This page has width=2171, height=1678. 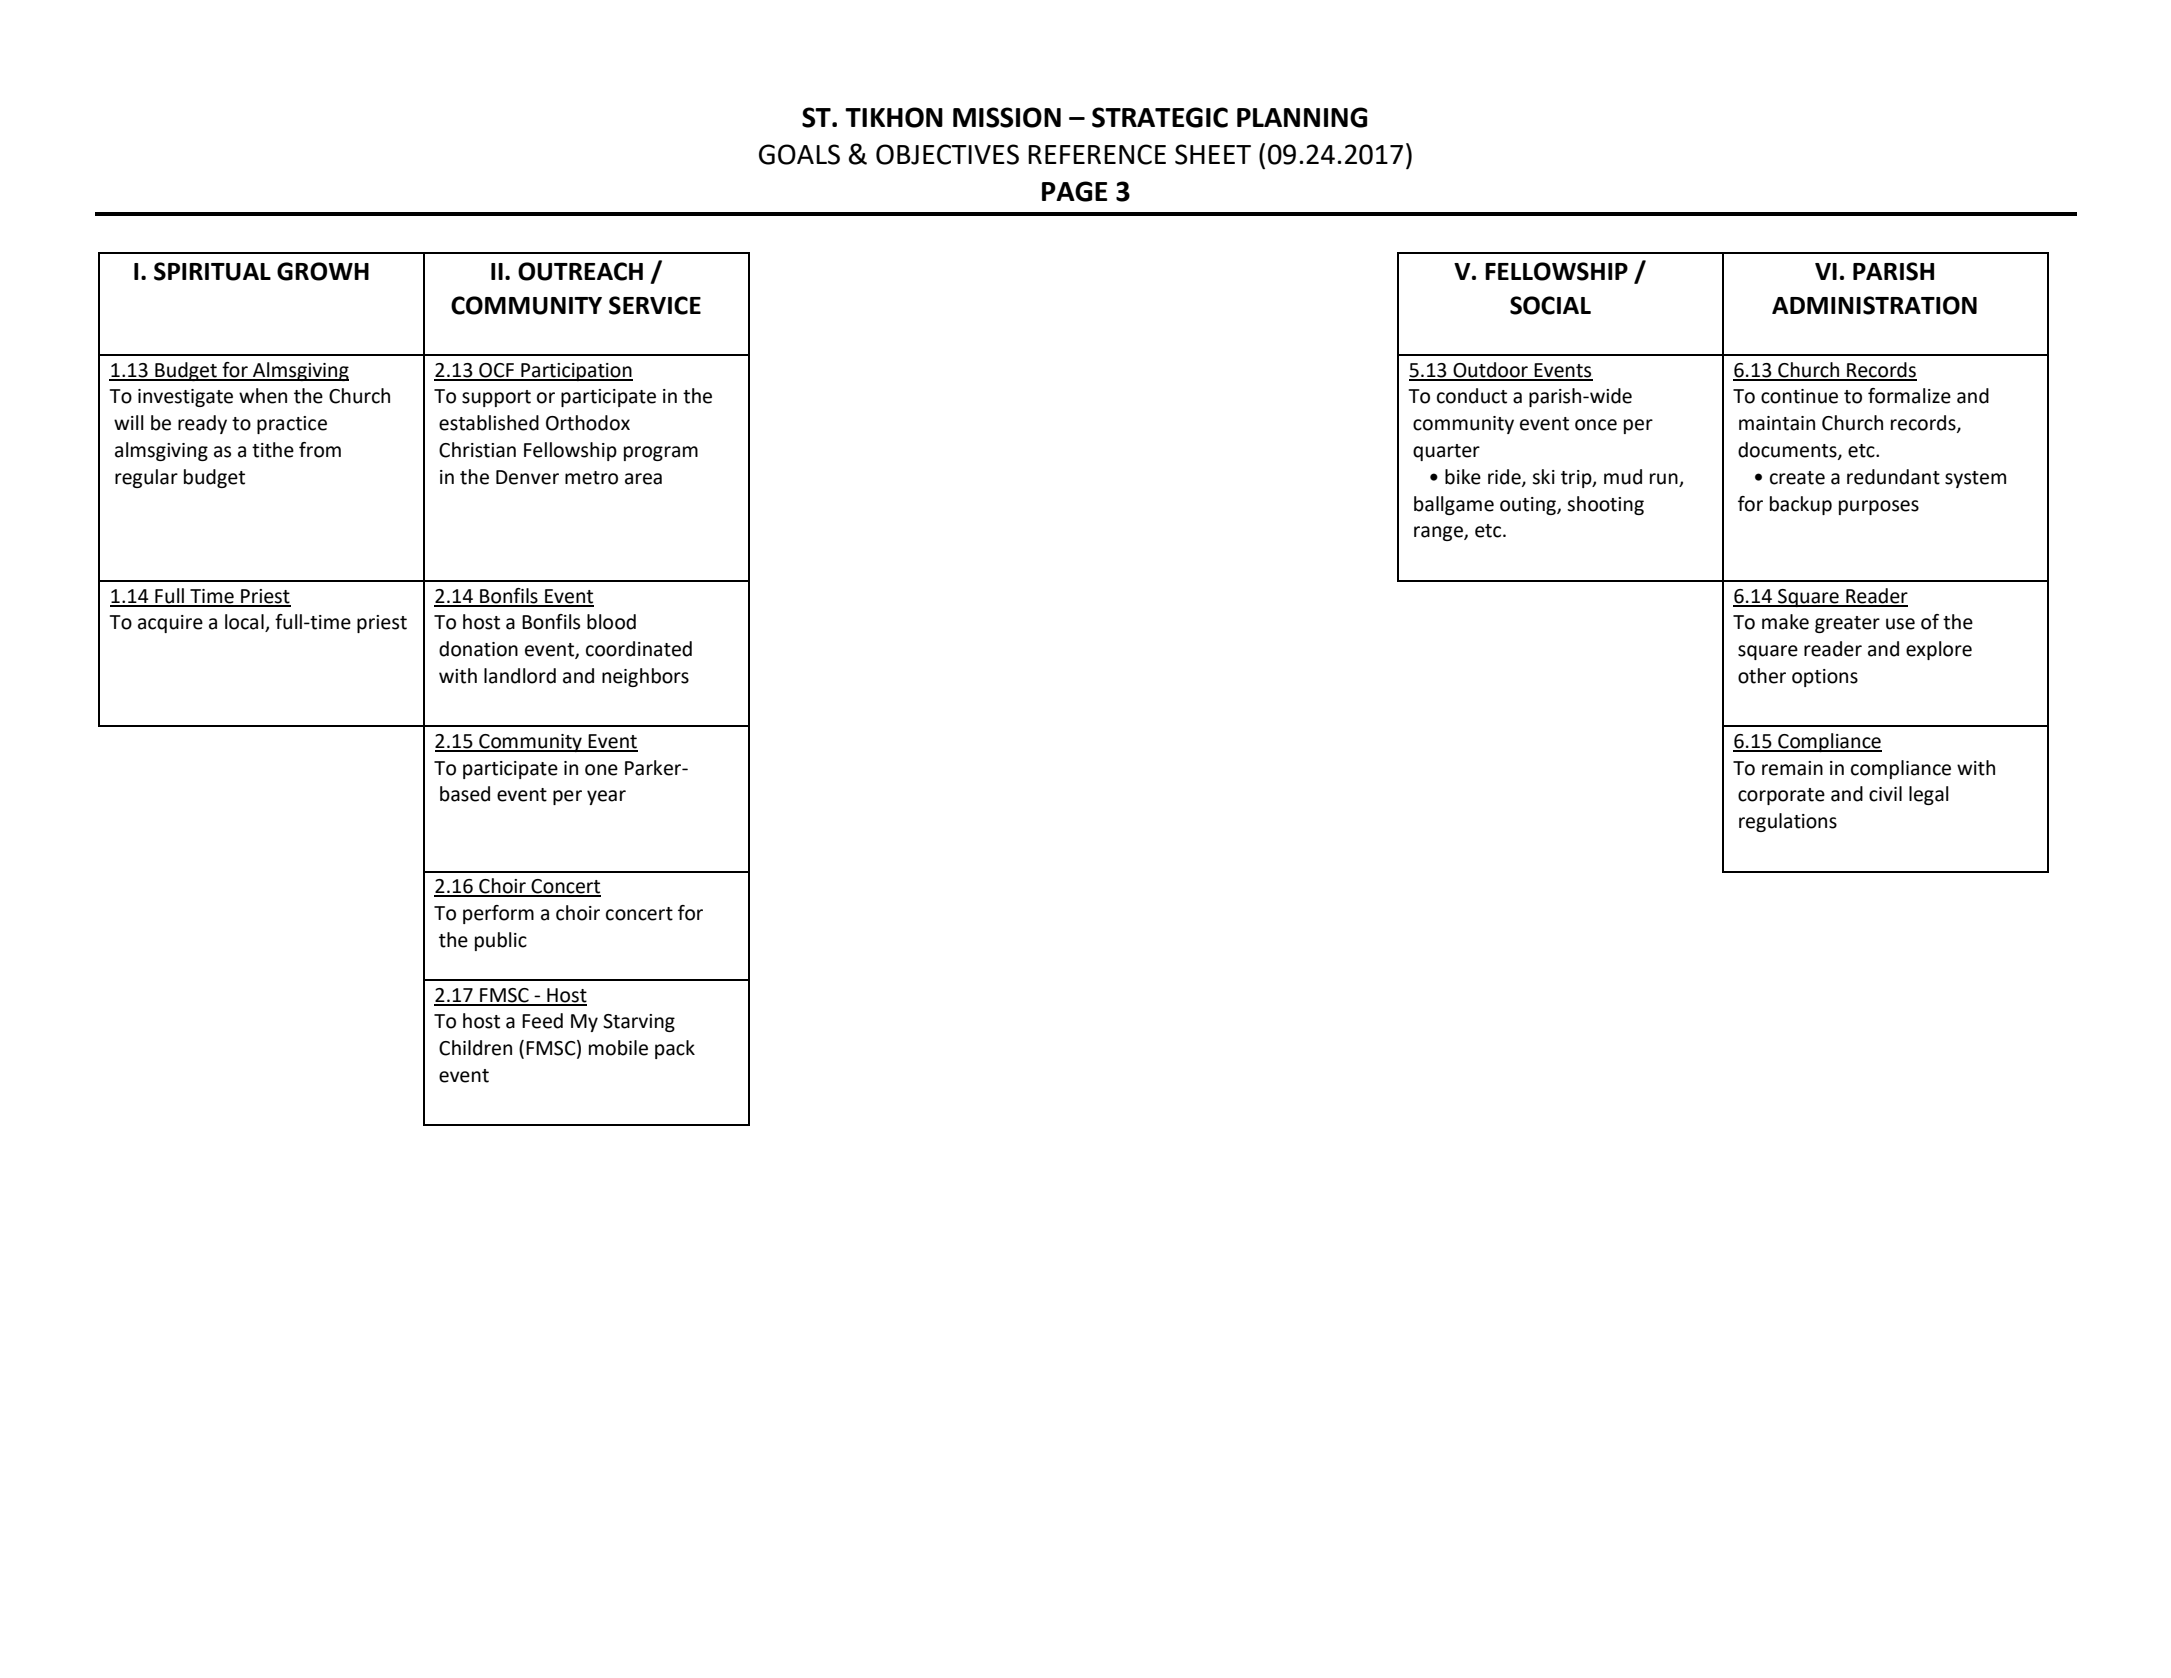 What do you see at coordinates (675, 1049) in the page?
I see `pack` at bounding box center [675, 1049].
